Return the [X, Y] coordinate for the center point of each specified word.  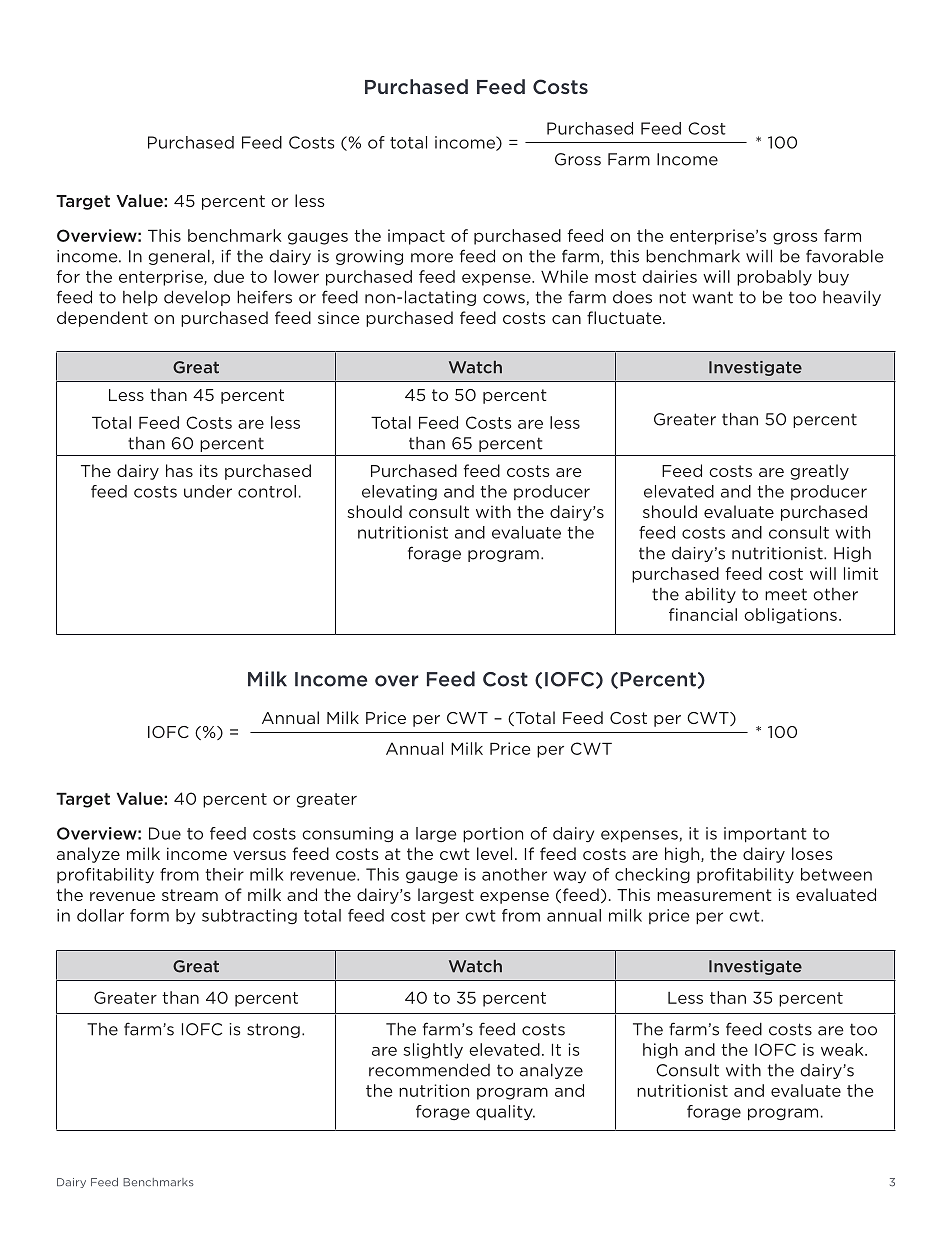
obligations [790, 616]
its [209, 470]
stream [190, 895]
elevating [399, 492]
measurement [714, 895]
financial [703, 614]
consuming [347, 835]
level [494, 853]
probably [774, 278]
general [179, 257]
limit [861, 573]
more [432, 258]
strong [273, 1030]
